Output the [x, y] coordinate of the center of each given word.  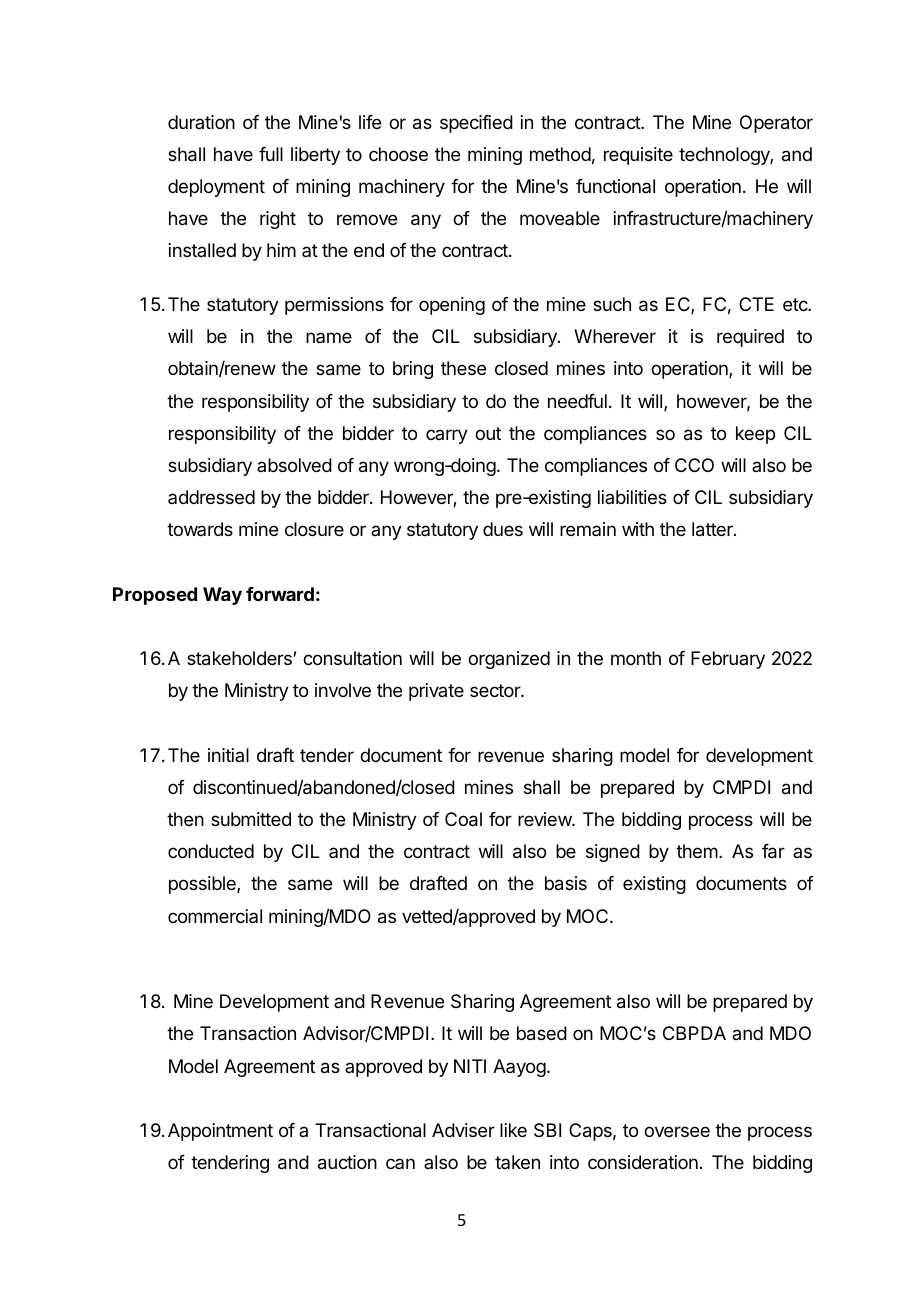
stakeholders [239, 658]
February [728, 660]
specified [476, 124]
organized [509, 660]
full [271, 154]
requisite [638, 156]
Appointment [220, 1132]
